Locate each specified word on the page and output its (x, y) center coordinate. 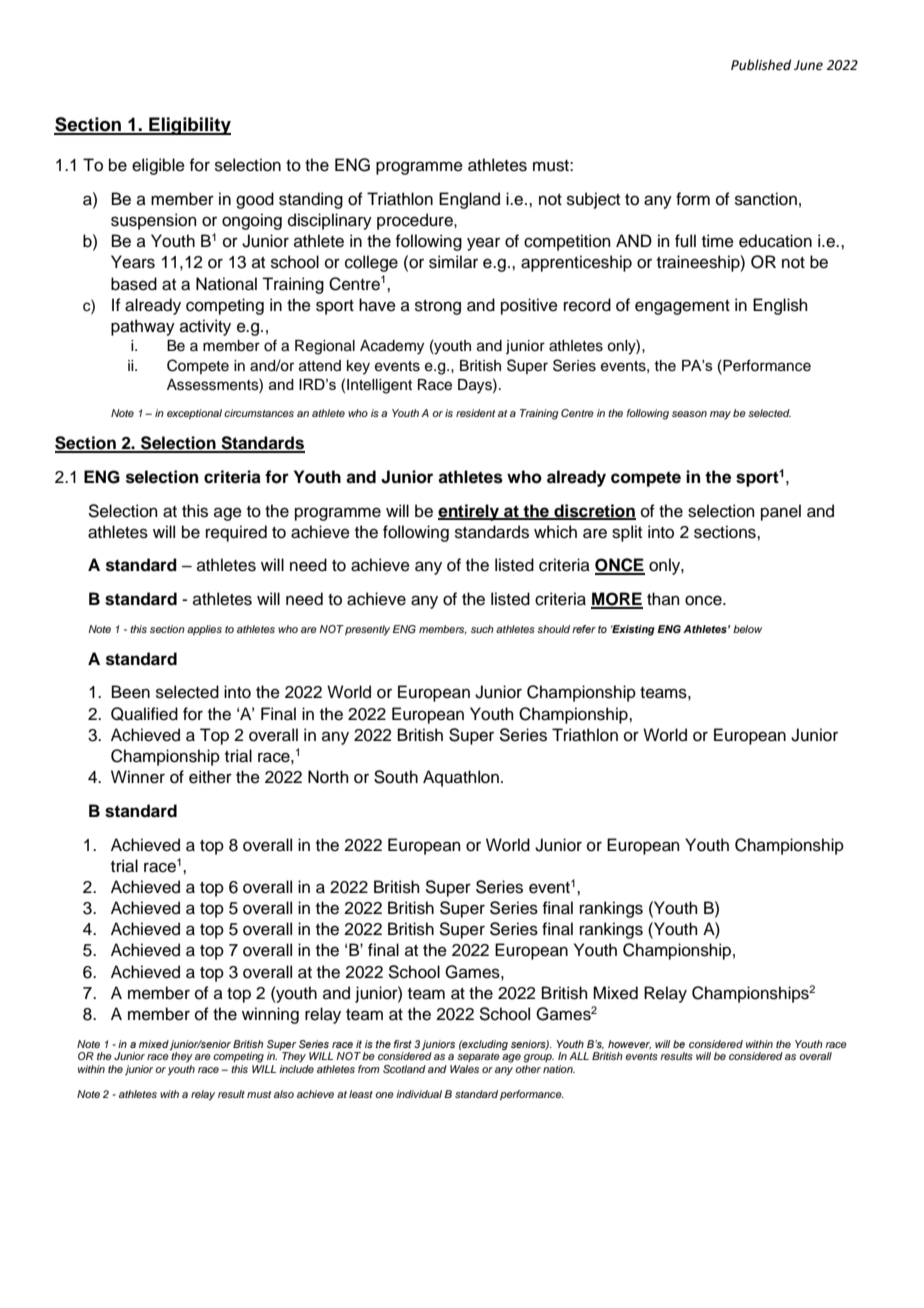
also (284, 1094)
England (469, 200)
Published (761, 65)
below (747, 629)
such (482, 629)
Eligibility (189, 126)
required (236, 533)
